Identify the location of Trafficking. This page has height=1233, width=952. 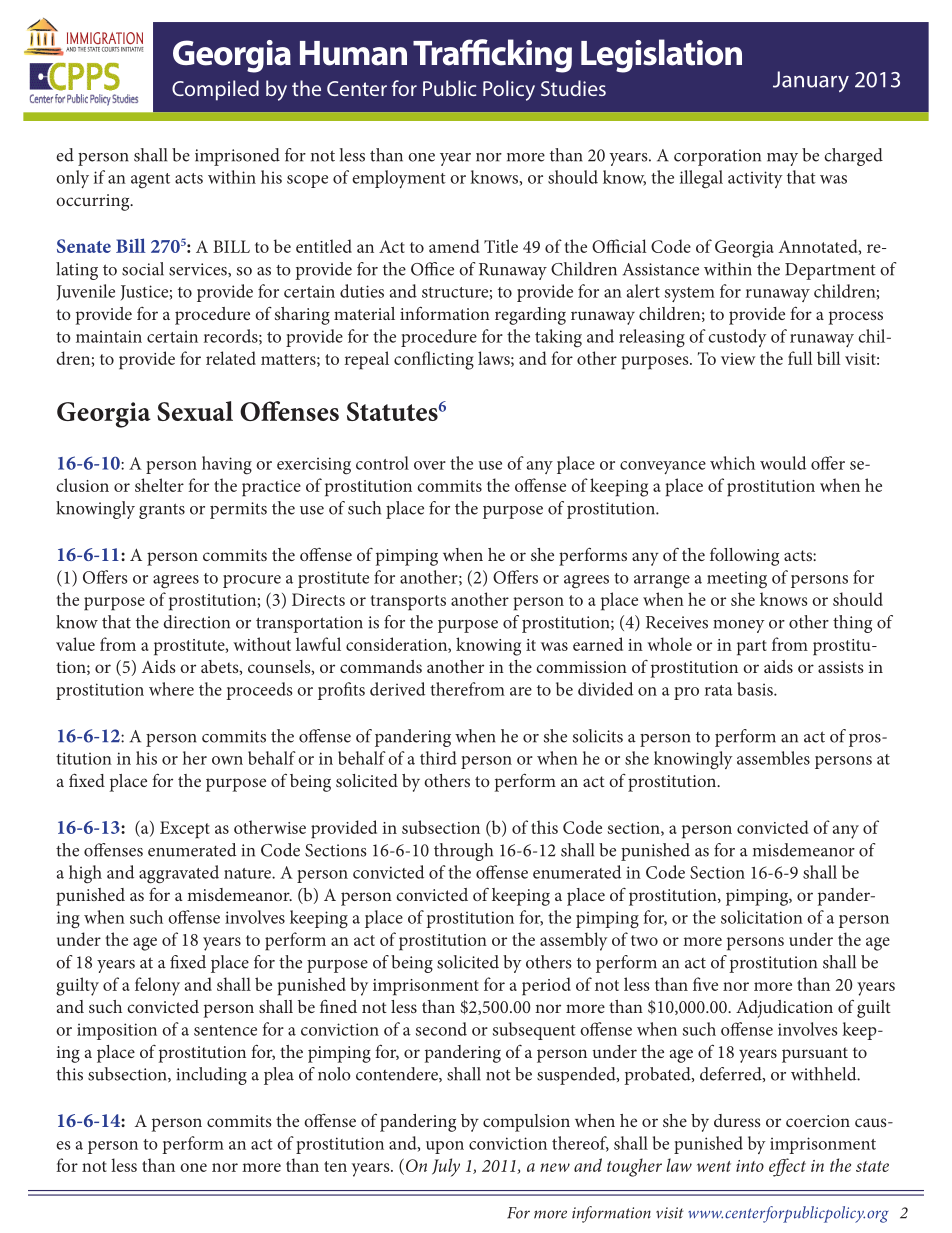
(492, 56).
